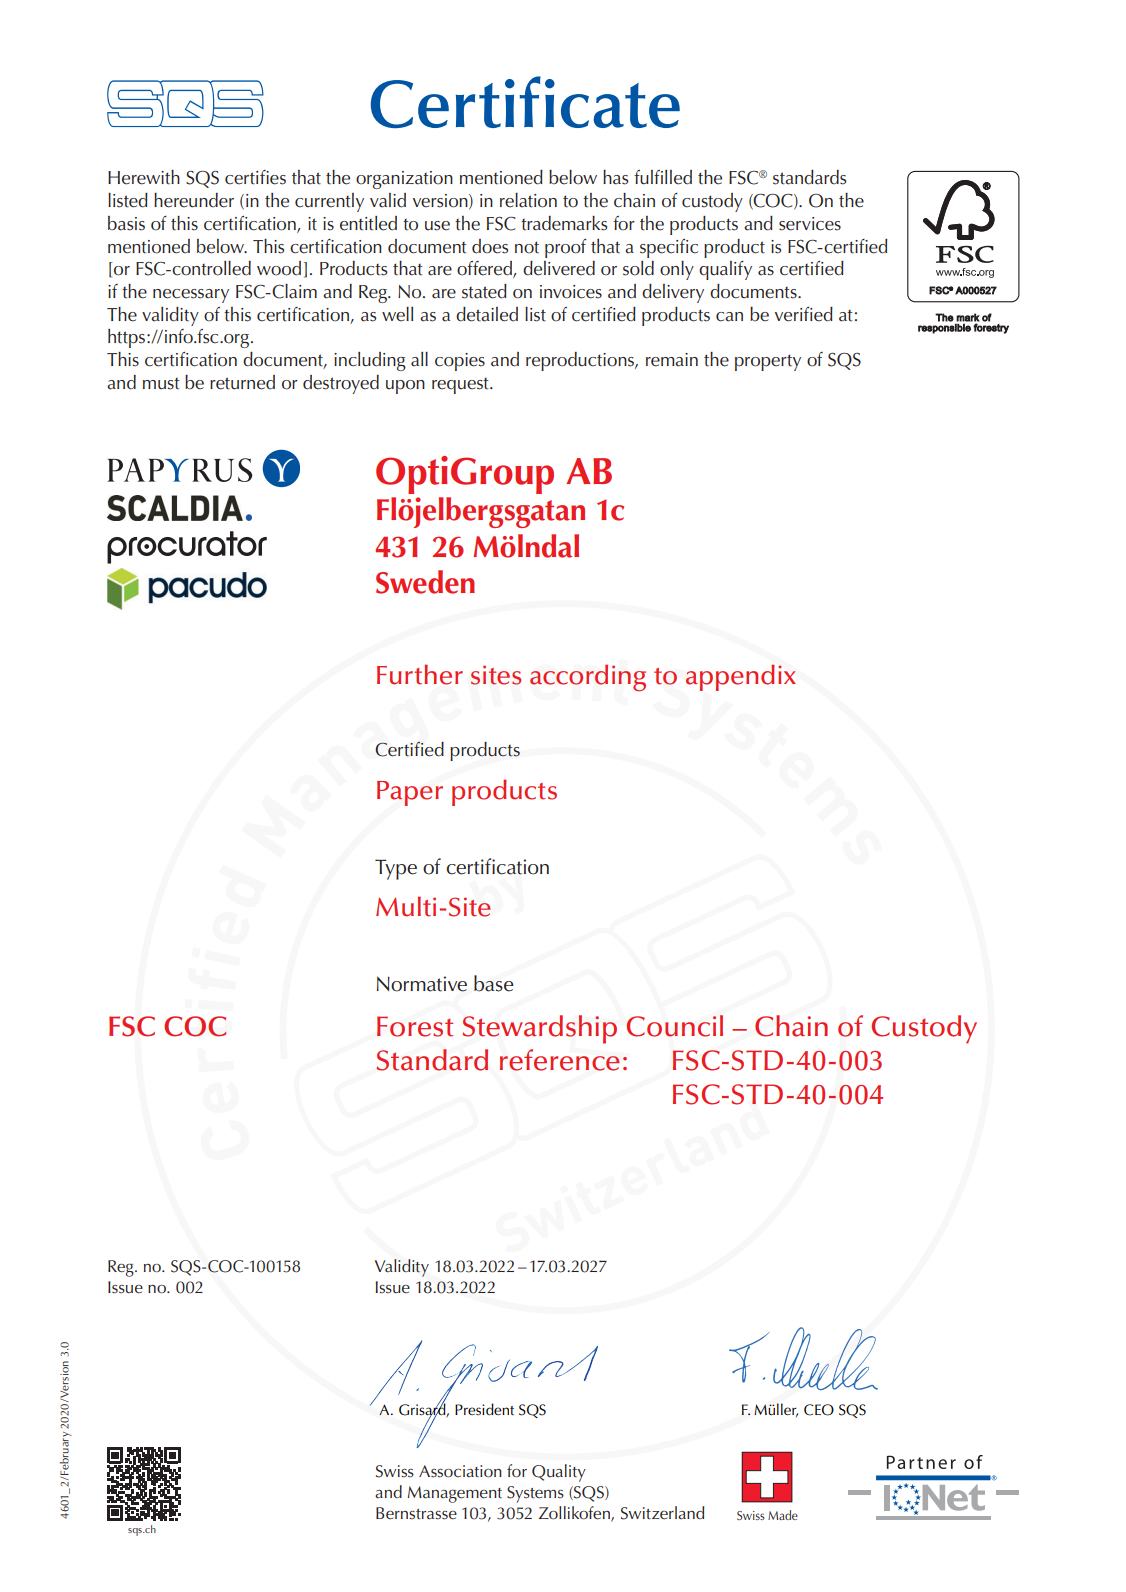  Describe the element at coordinates (415, 1026) in the screenshot. I see `Forest` at that location.
